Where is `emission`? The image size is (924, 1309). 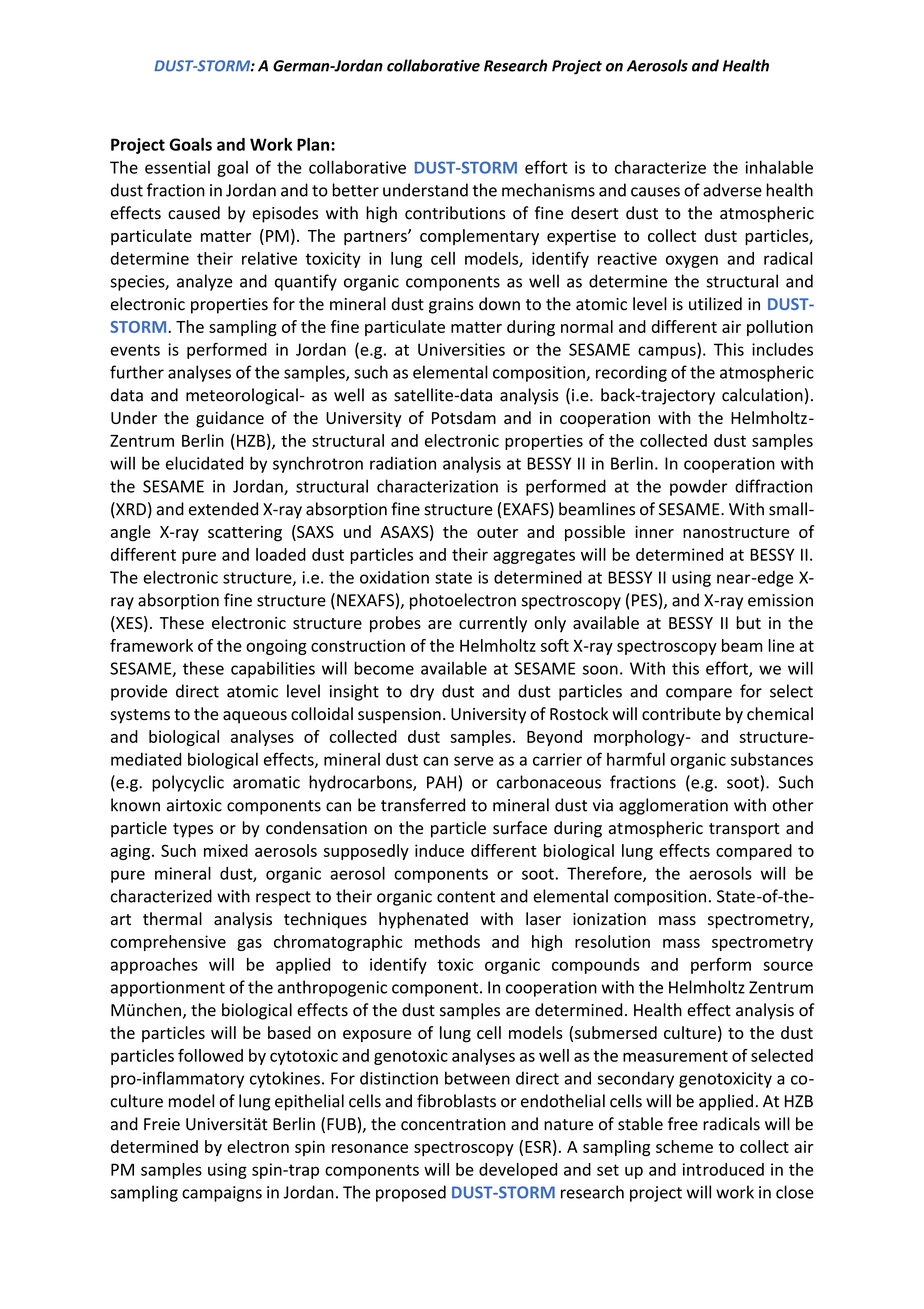 emission is located at coordinates (780, 600).
